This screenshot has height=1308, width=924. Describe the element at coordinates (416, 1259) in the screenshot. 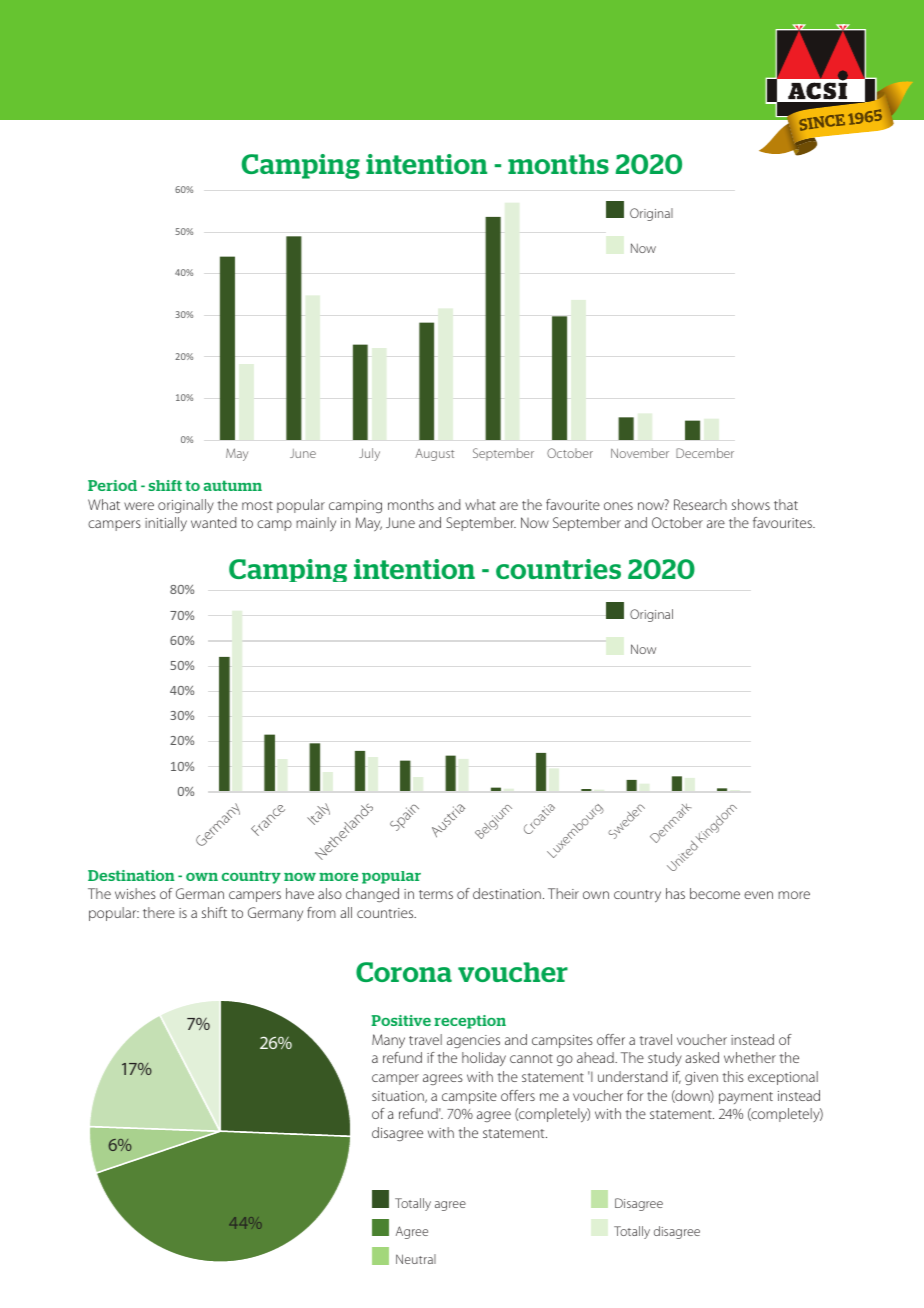

I see `Neutral` at that location.
